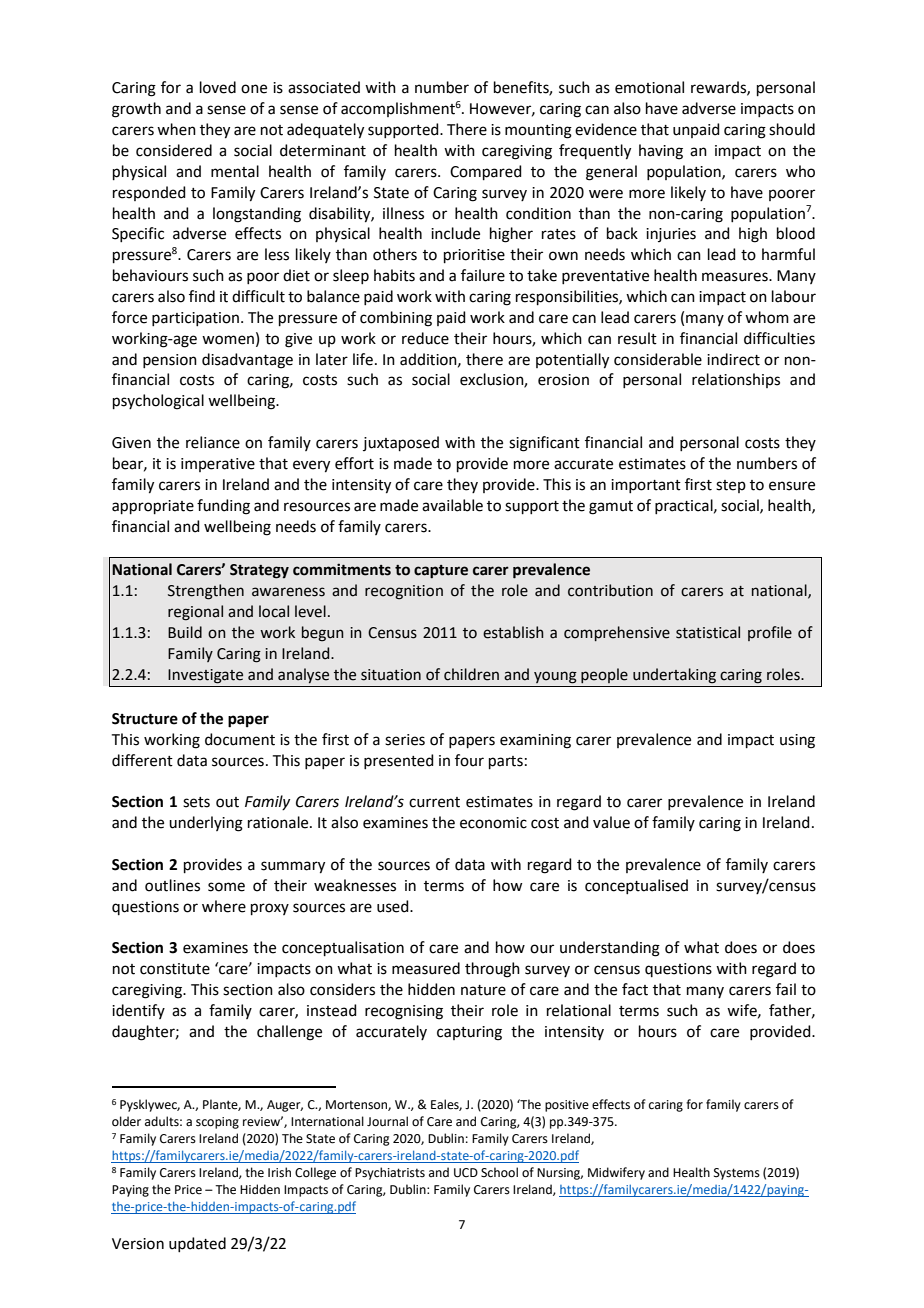 The image size is (924, 1308). I want to click on updated, so click(197, 1244).
